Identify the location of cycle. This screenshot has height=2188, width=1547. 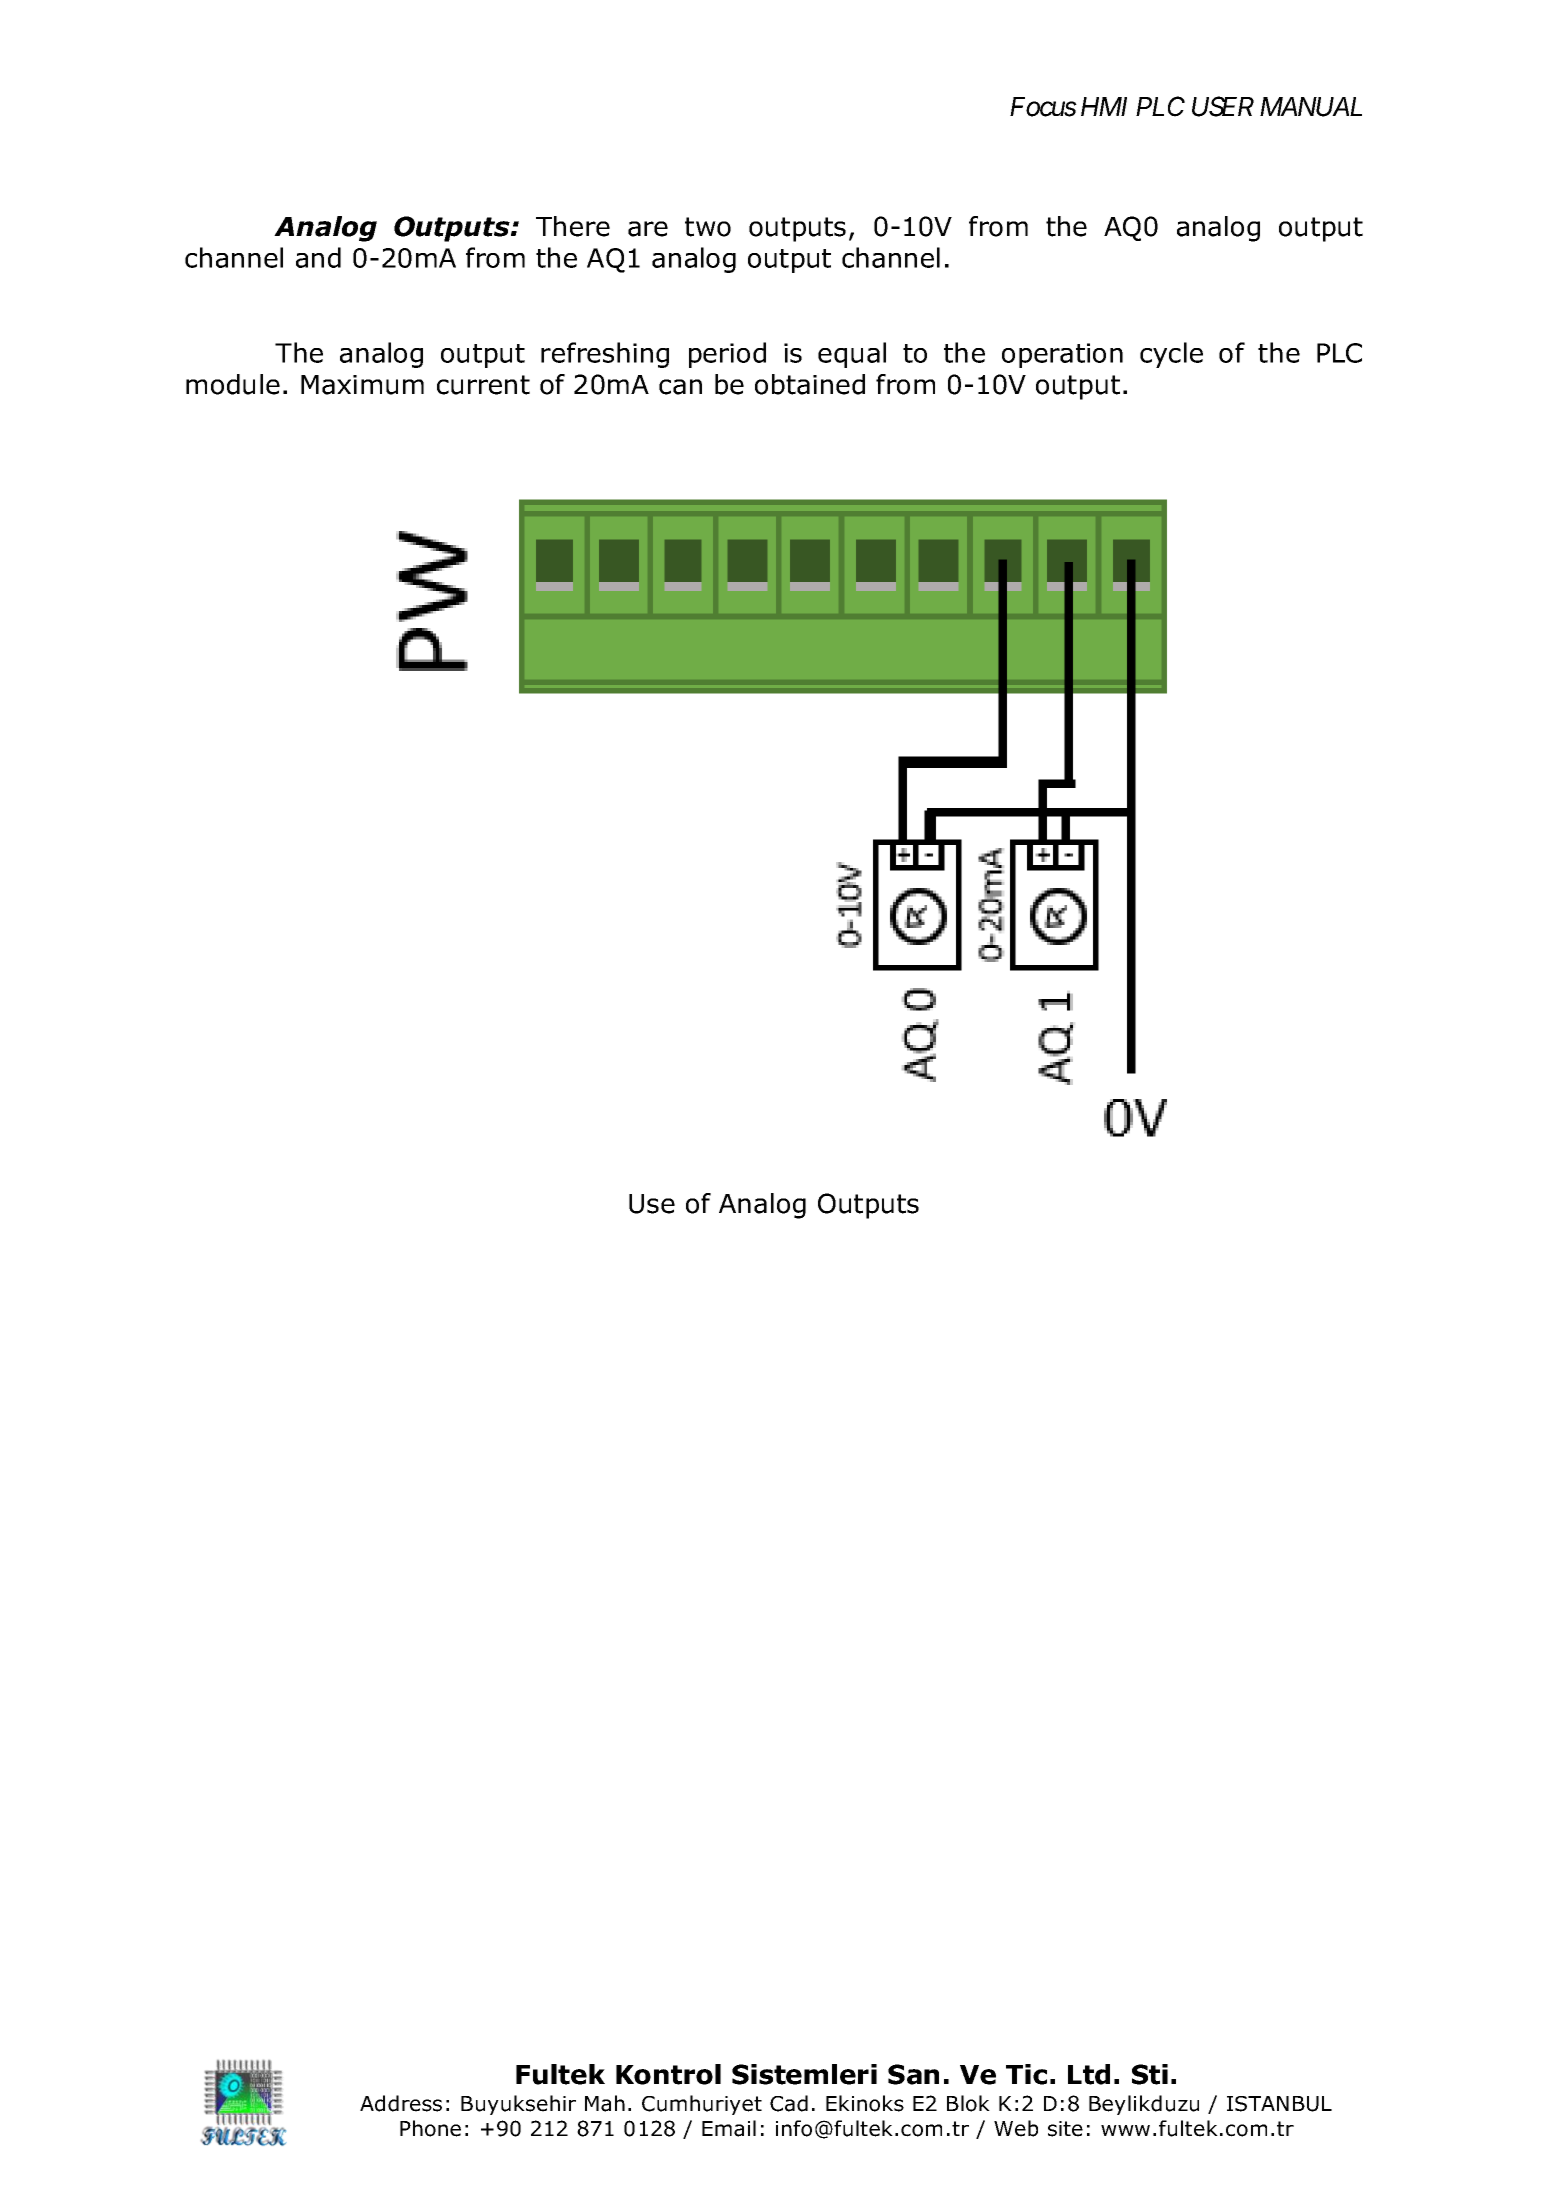
(1171, 355).
